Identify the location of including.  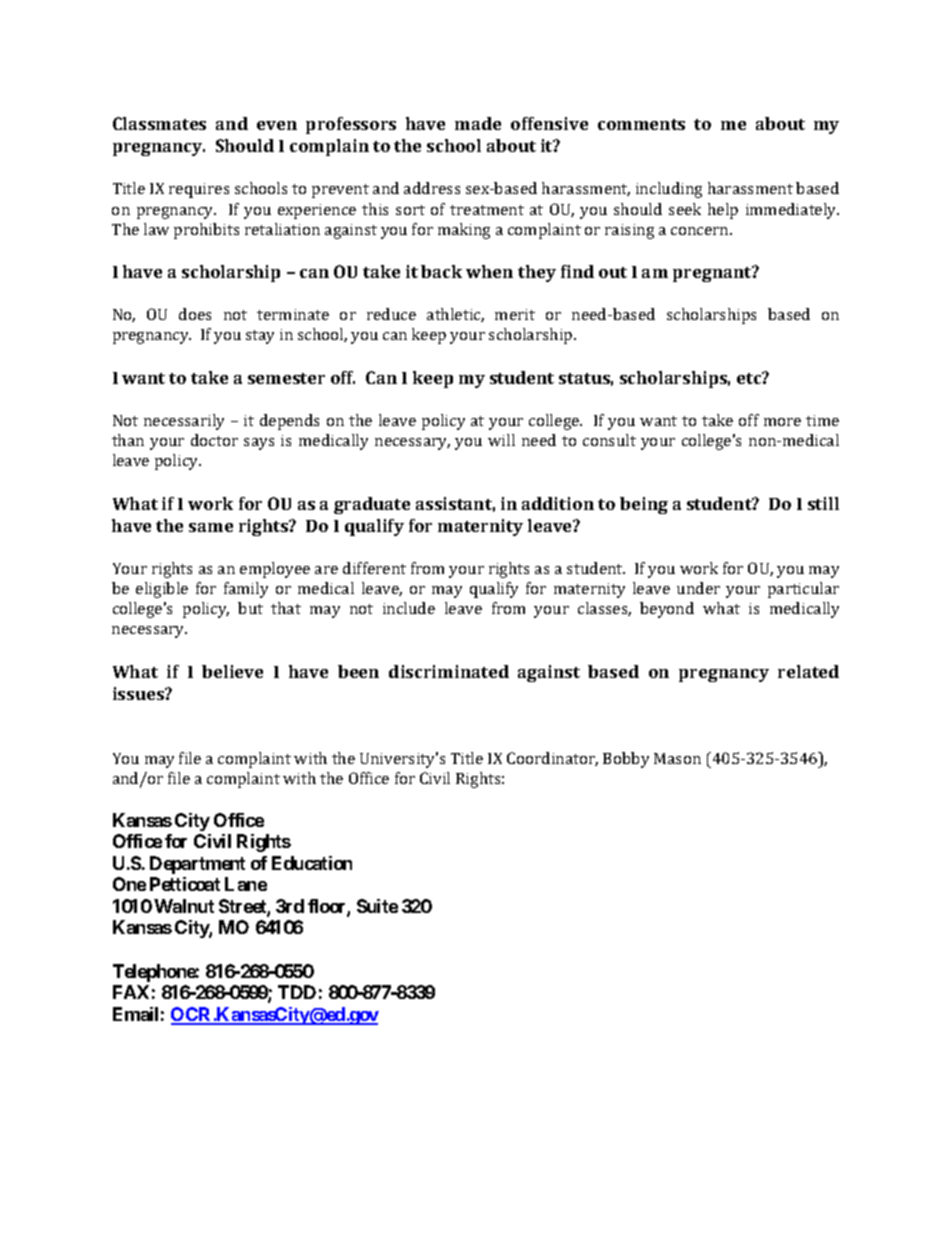
(669, 190).
